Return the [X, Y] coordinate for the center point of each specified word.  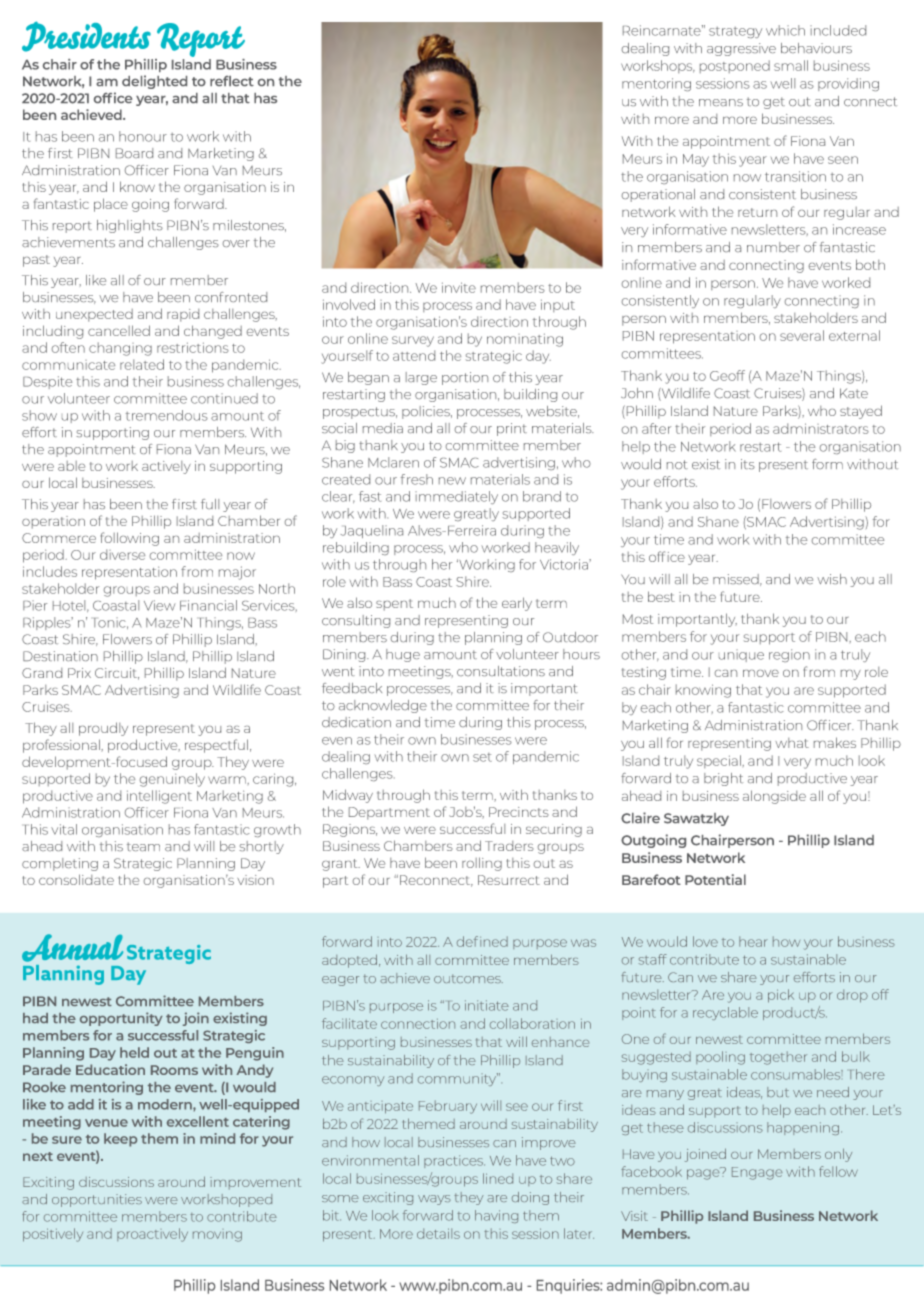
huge [403, 655]
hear [753, 941]
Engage [757, 1173]
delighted [154, 82]
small [791, 65]
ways [434, 1200]
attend [414, 355]
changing [120, 349]
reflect [232, 81]
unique [741, 655]
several [802, 335]
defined [482, 941]
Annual [72, 948]
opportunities [97, 1200]
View [160, 605]
